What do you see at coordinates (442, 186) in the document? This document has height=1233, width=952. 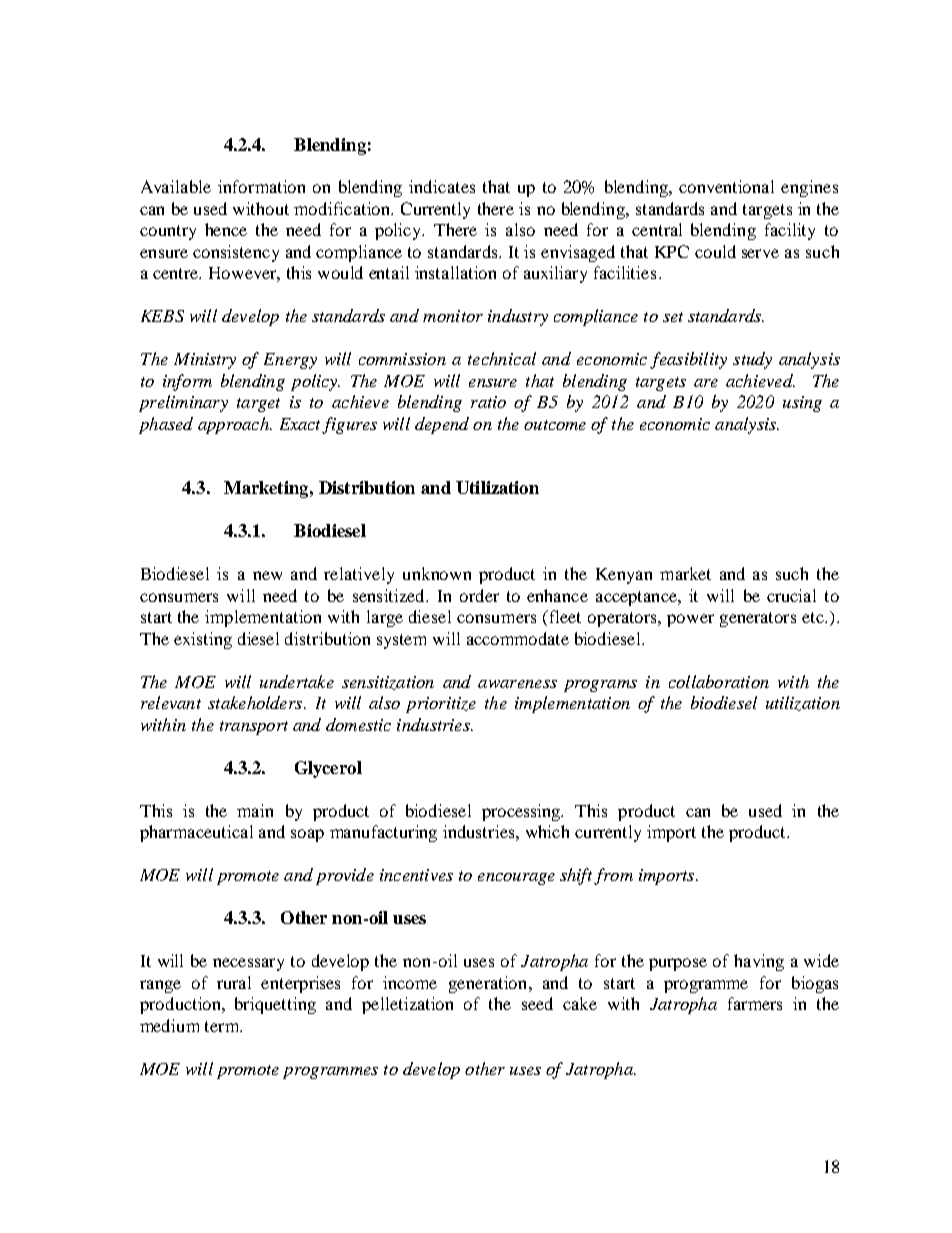 I see `indicates` at bounding box center [442, 186].
